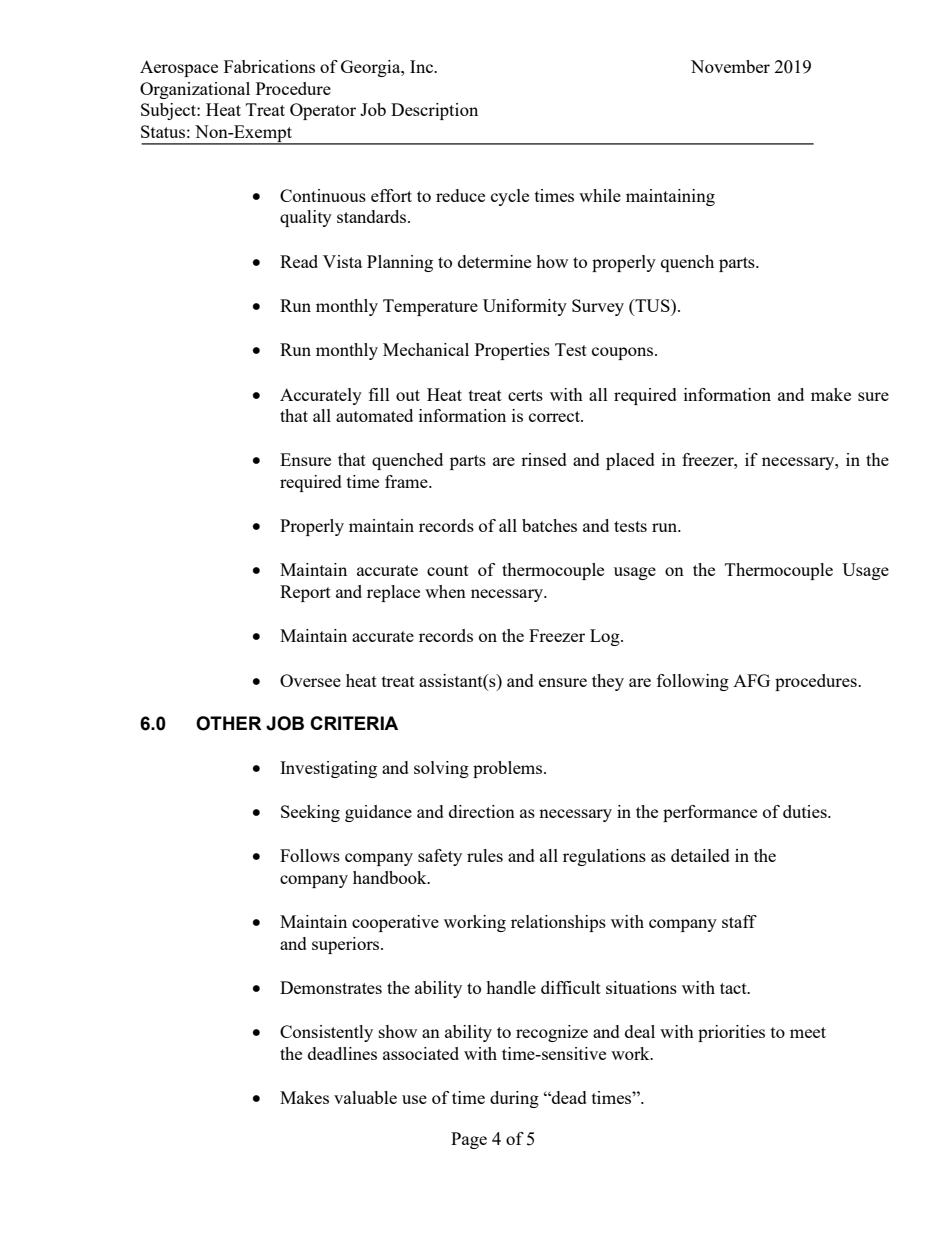 The height and width of the screenshot is (1233, 952). I want to click on Consistently, so click(326, 1033).
